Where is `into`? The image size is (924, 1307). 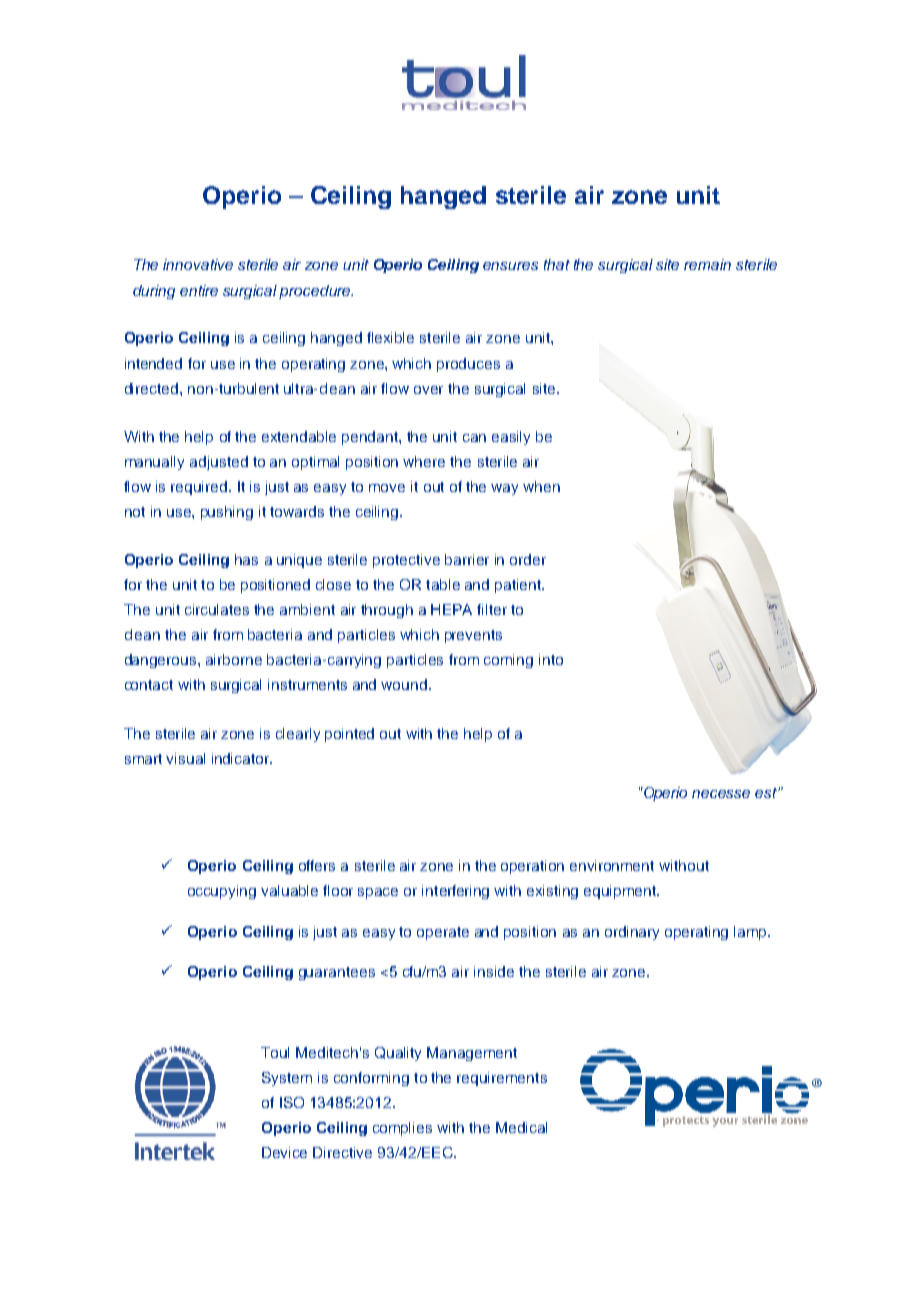 into is located at coordinates (551, 659).
